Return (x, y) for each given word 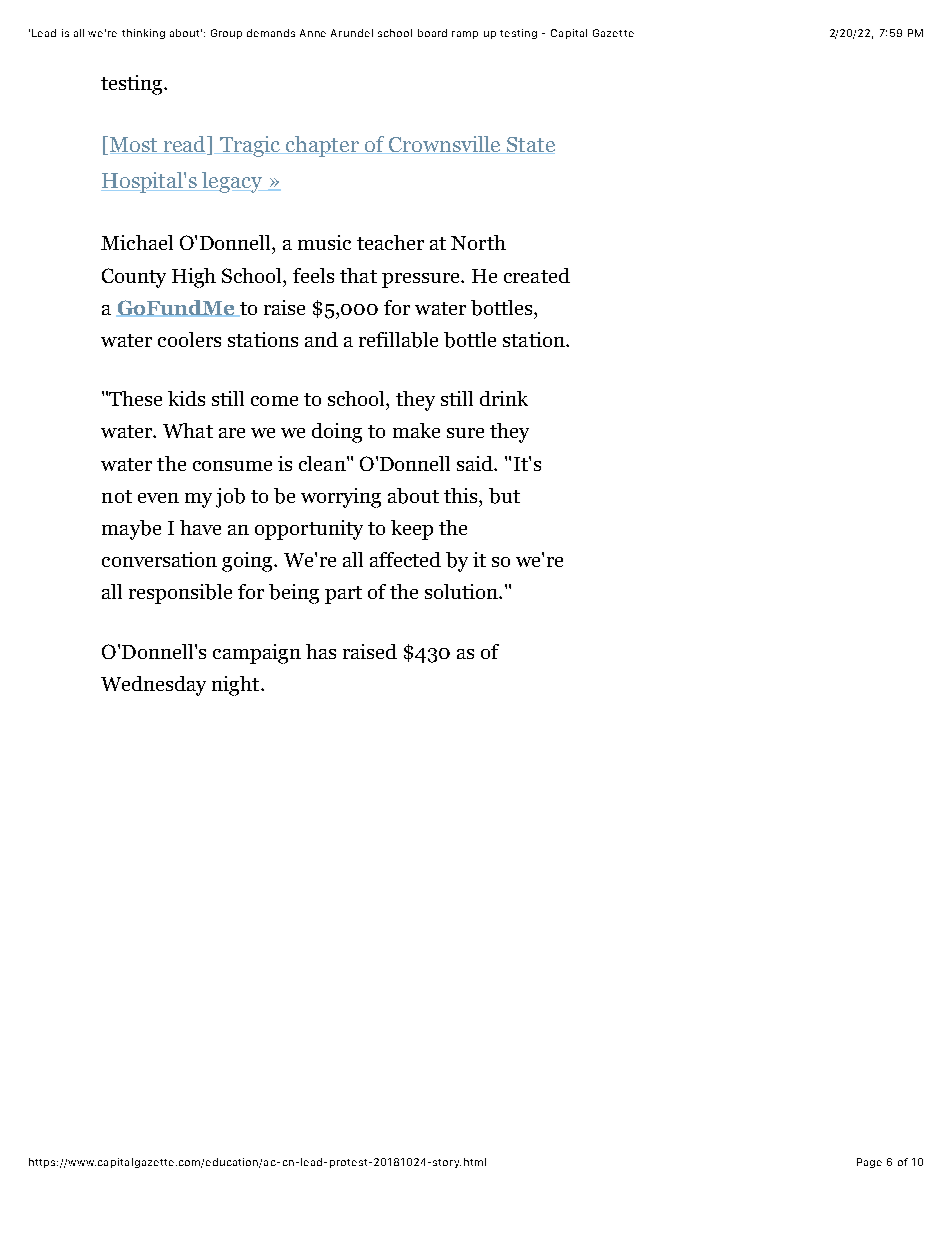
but (504, 496)
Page (869, 1163)
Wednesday (153, 686)
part (343, 595)
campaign (257, 654)
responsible (180, 594)
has (321, 651)
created (537, 275)
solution (463, 591)
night (237, 686)
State (530, 145)
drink (504, 398)
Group (226, 34)
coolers (189, 339)
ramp (465, 35)
